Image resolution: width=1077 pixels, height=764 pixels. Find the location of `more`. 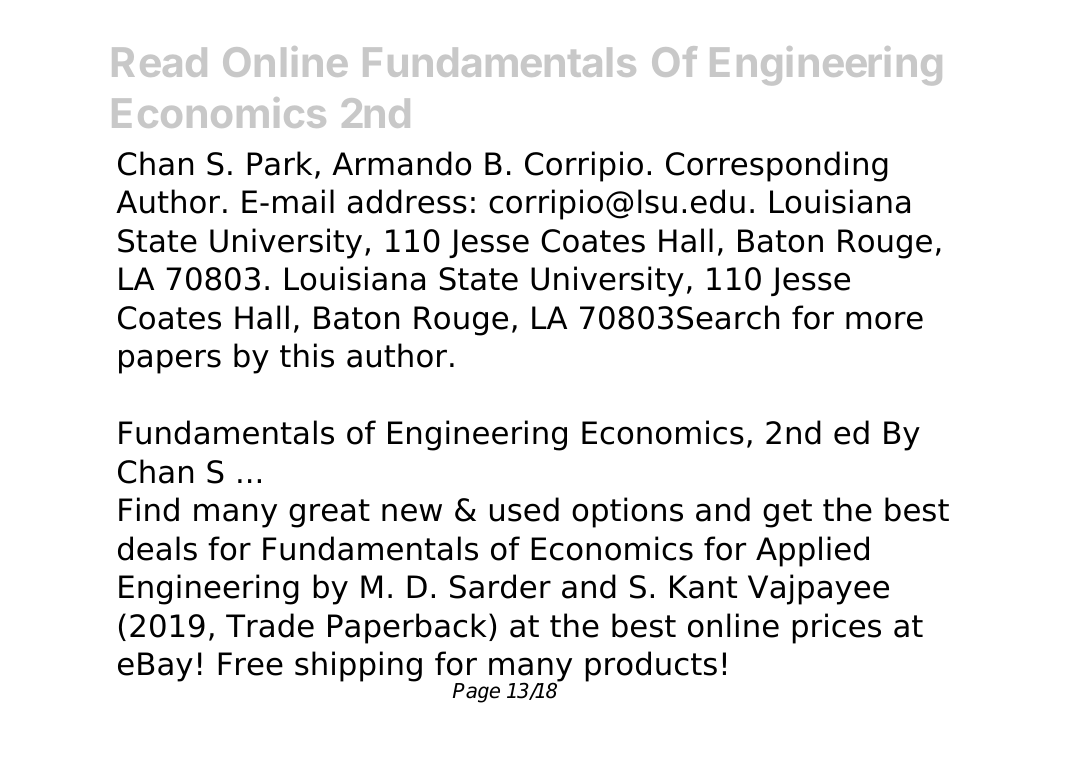

more is located at coordinates (884, 320).
